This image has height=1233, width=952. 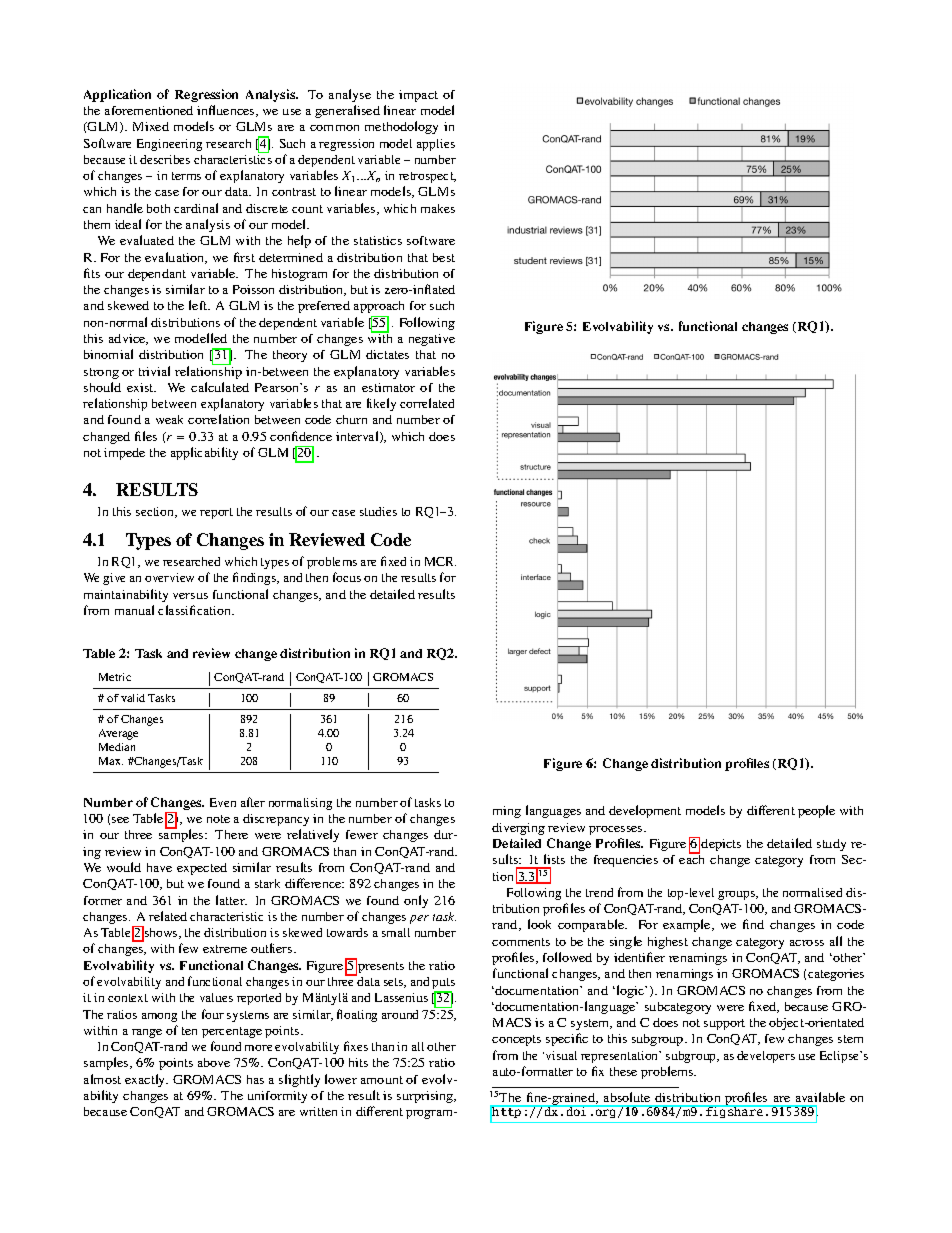 I want to click on trivial, so click(x=154, y=371).
